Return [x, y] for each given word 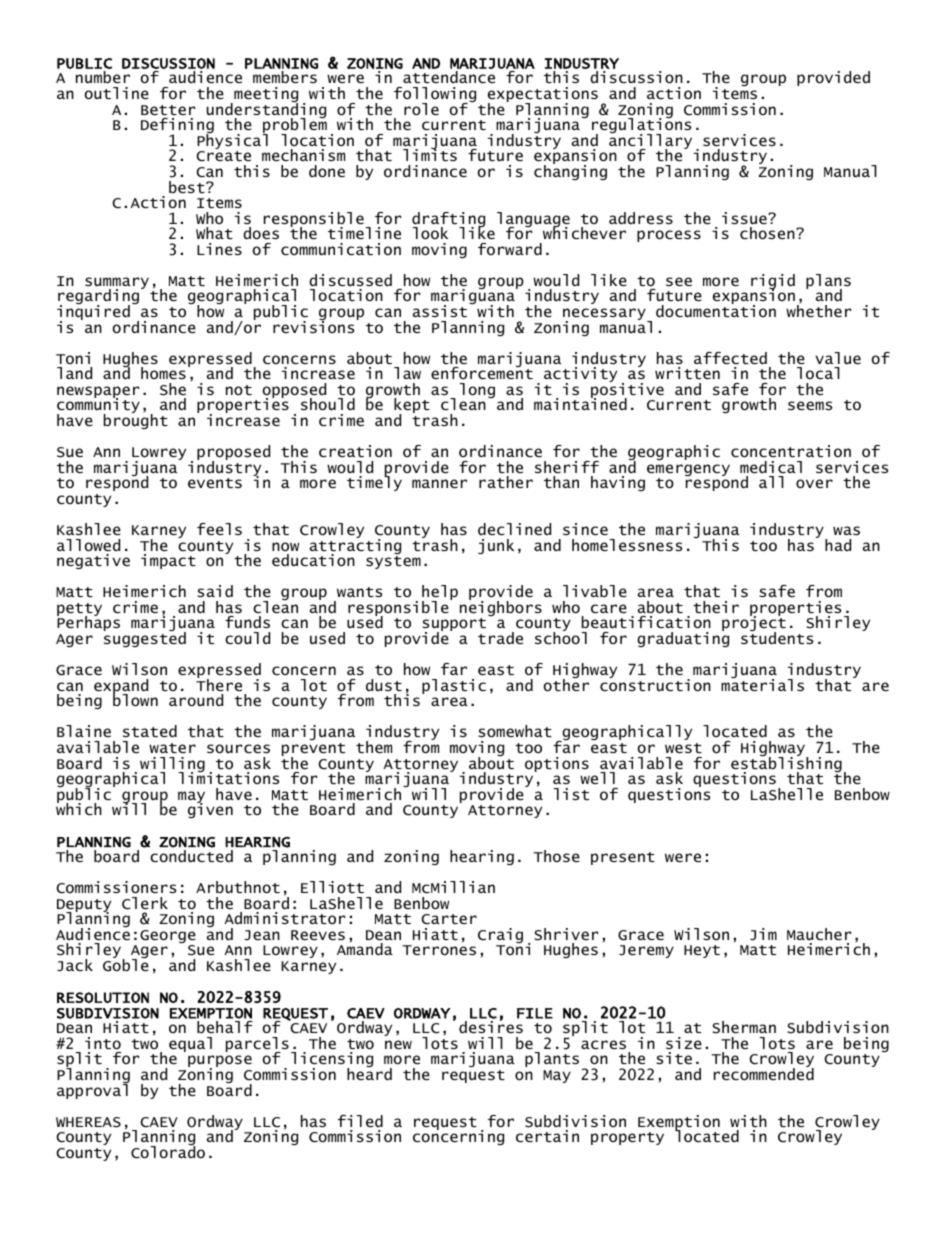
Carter [449, 919]
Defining [177, 127]
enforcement [482, 372]
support [454, 626]
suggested [145, 638]
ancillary [650, 142]
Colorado [168, 1151]
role [421, 109]
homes [163, 373]
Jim [763, 934]
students [777, 637]
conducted [191, 856]
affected [730, 358]
